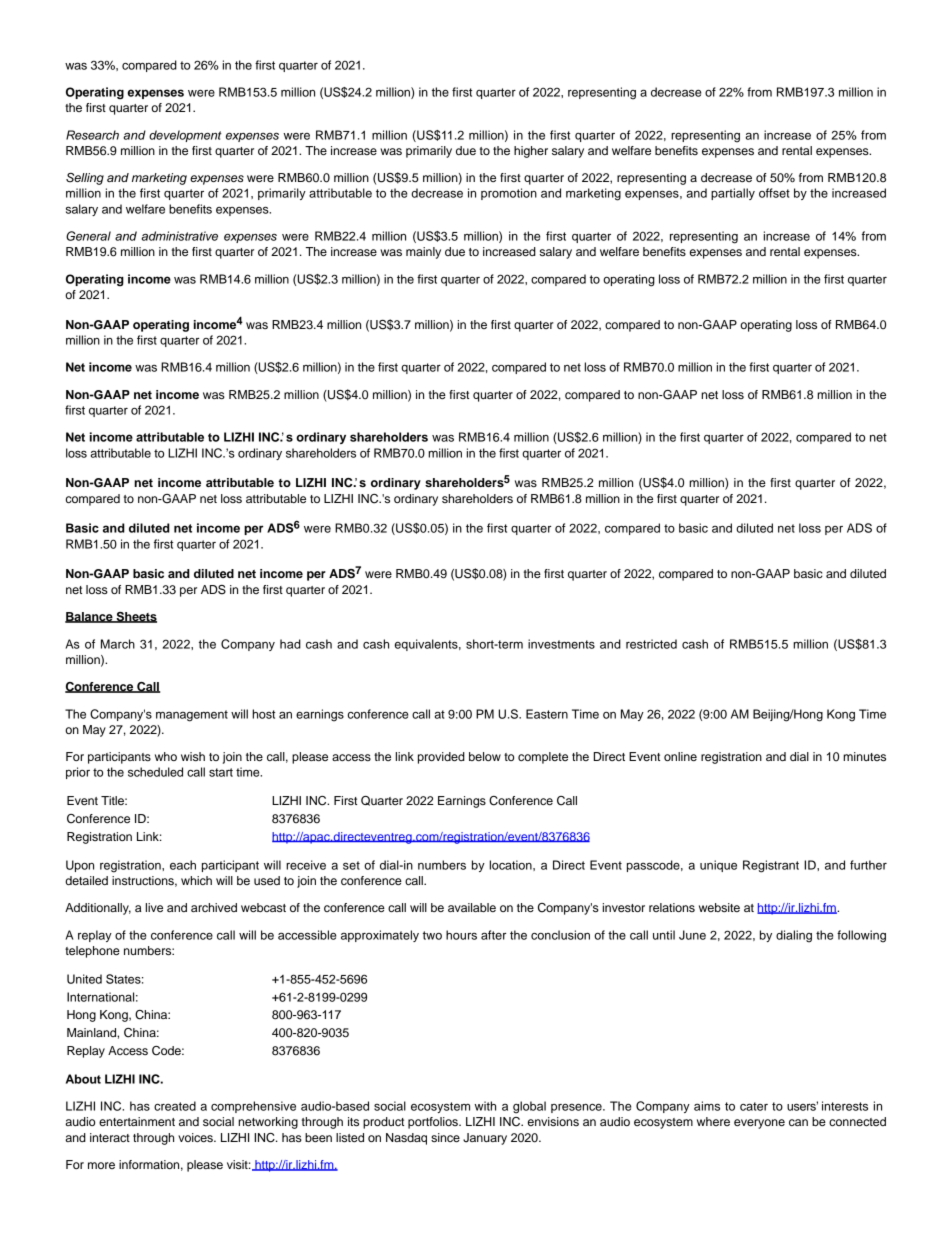 Image resolution: width=952 pixels, height=1233 pixels. What do you see at coordinates (759, 1124) in the screenshot?
I see `everyone` at bounding box center [759, 1124].
